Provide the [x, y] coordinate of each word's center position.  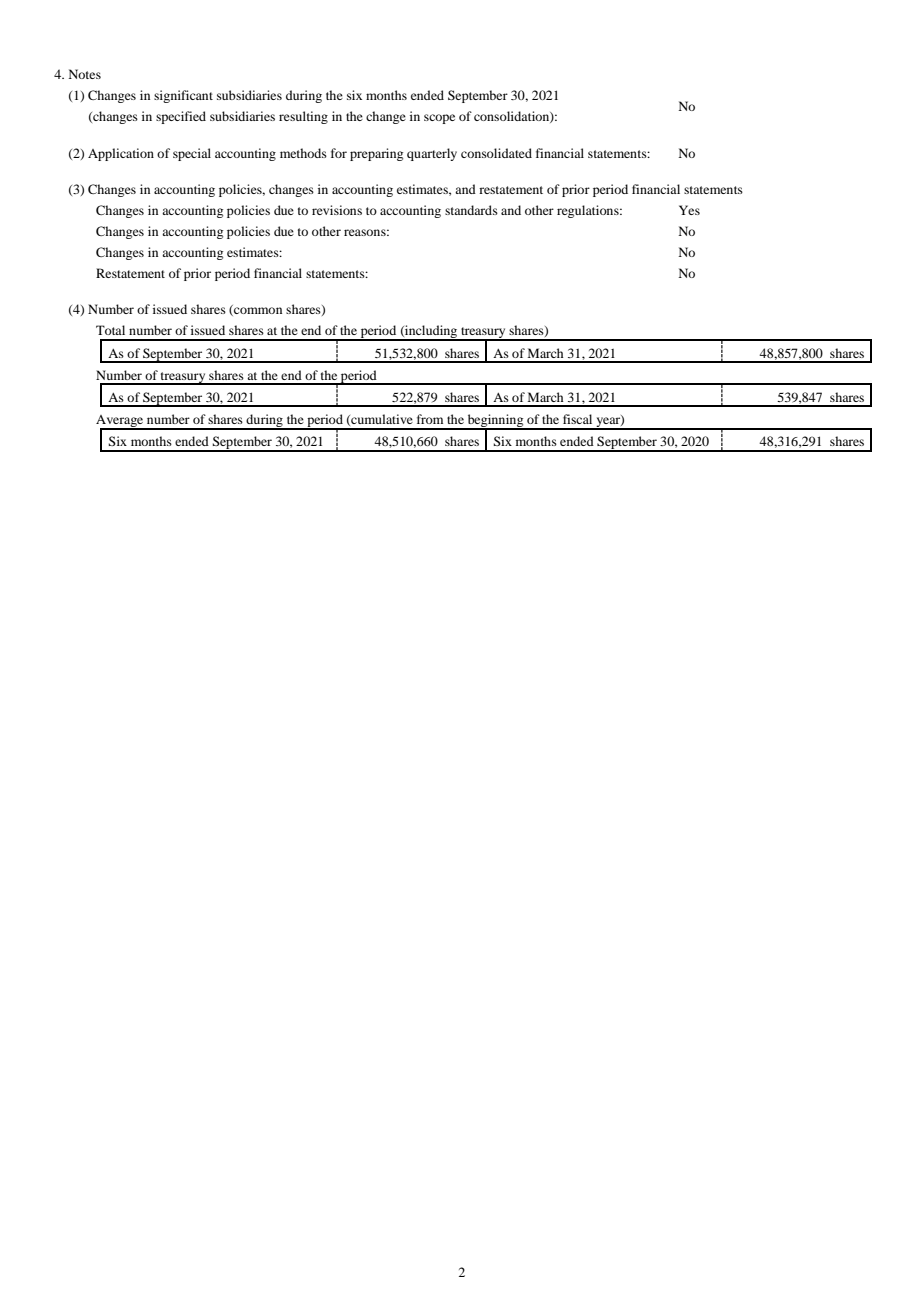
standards [471, 210]
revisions [337, 210]
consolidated [496, 153]
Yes [689, 210]
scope [439, 119]
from [430, 419]
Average [121, 422]
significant [183, 96]
